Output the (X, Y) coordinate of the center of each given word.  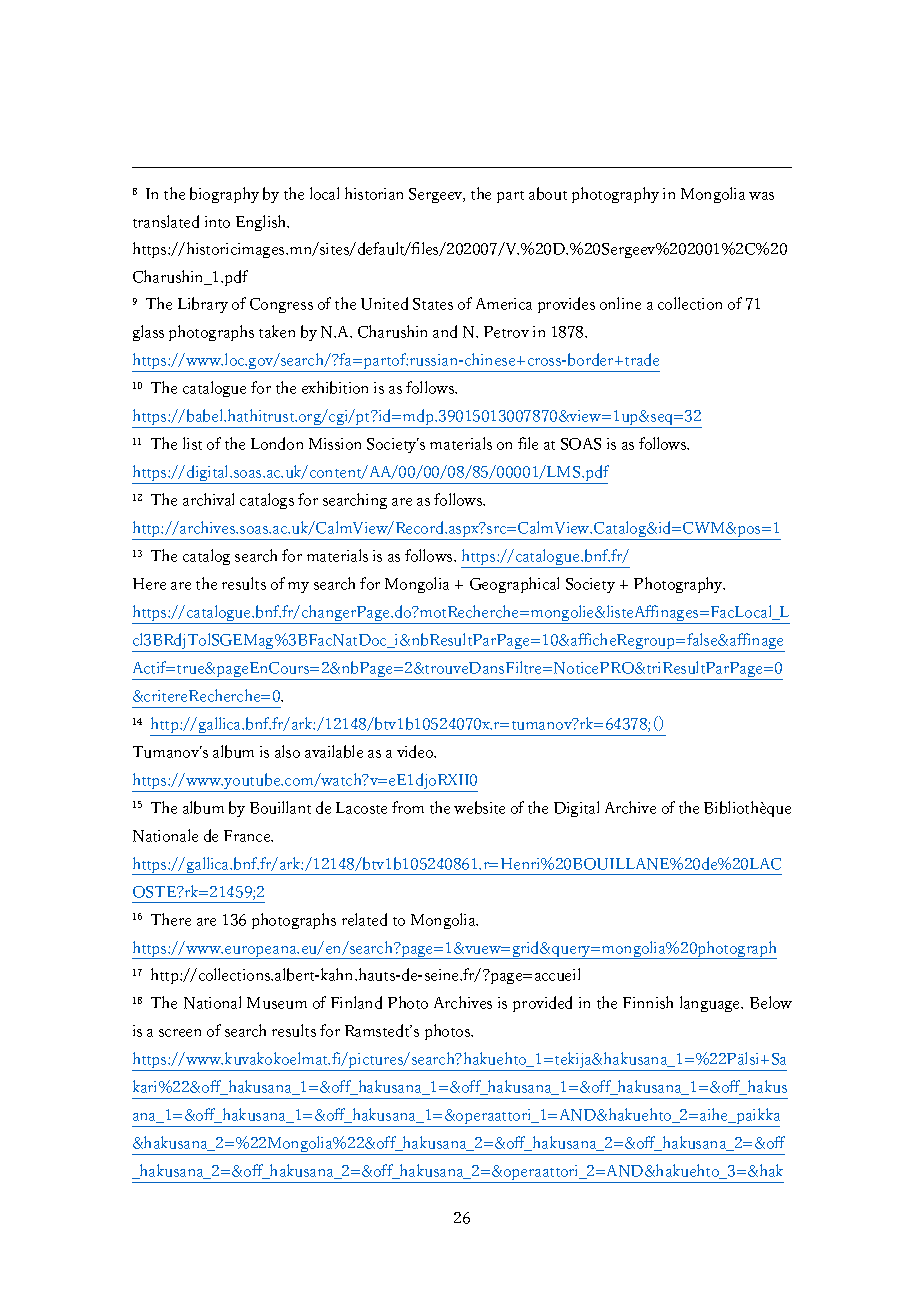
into (217, 222)
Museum (277, 1003)
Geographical (514, 585)
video (416, 751)
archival (208, 499)
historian (374, 193)
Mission (335, 444)
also (287, 751)
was (761, 196)
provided (542, 1004)
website (479, 807)
